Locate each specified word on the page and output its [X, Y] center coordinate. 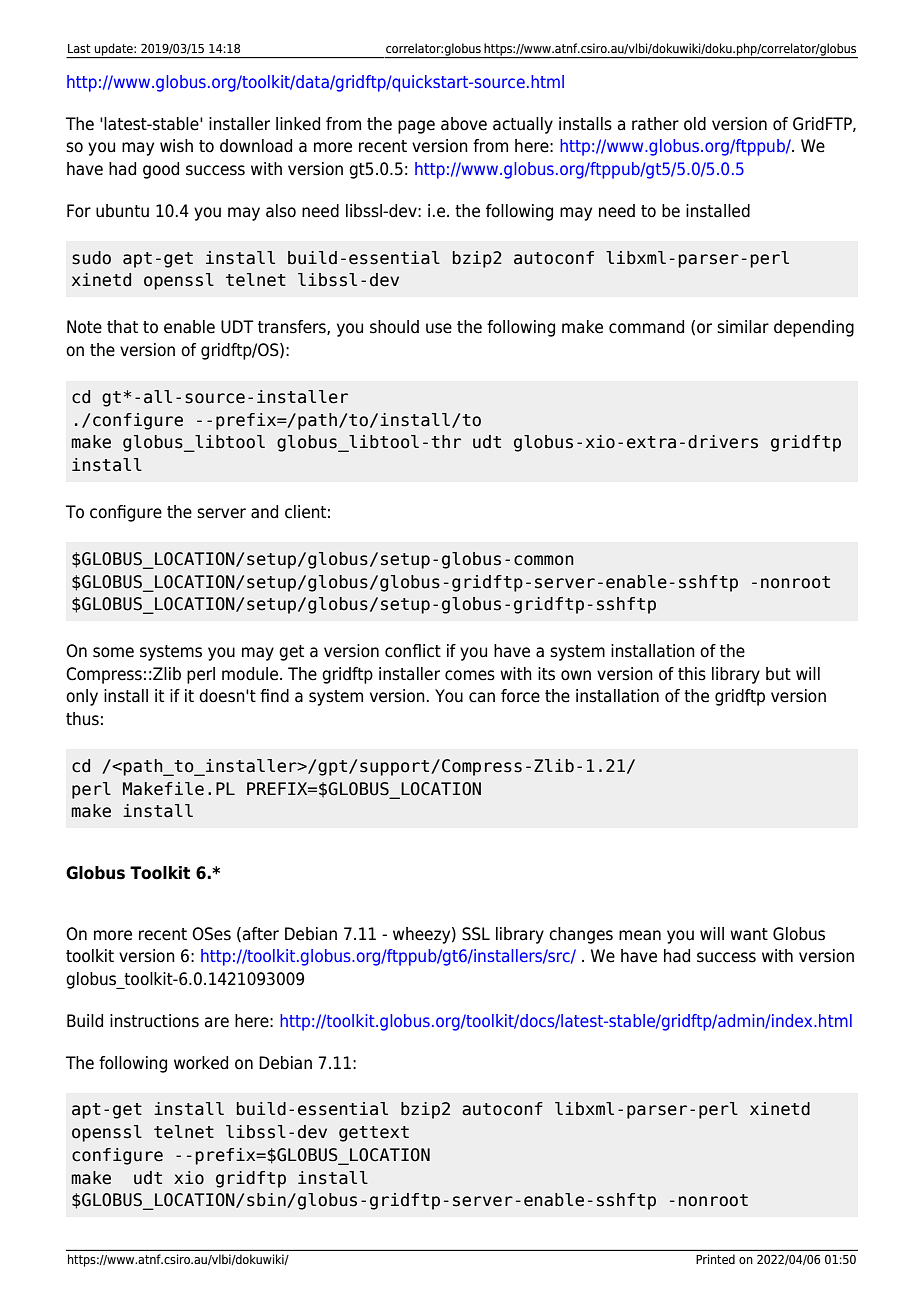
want [749, 934]
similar [743, 327]
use [439, 328]
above [464, 124]
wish [176, 146]
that [122, 327]
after [261, 934]
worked [201, 1063]
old [695, 124]
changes [581, 935]
